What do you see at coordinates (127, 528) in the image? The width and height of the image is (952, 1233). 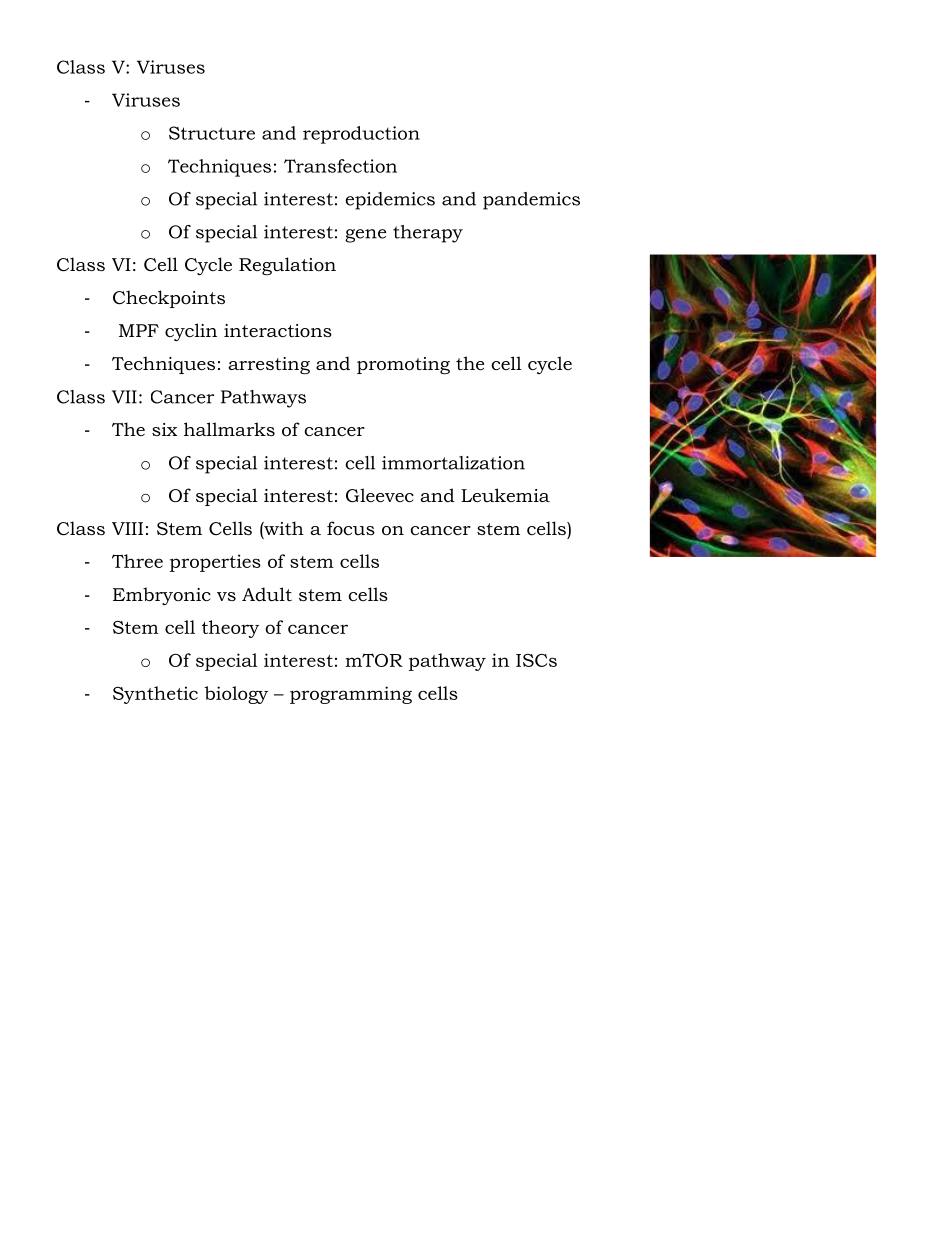 I see `VIII` at bounding box center [127, 528].
